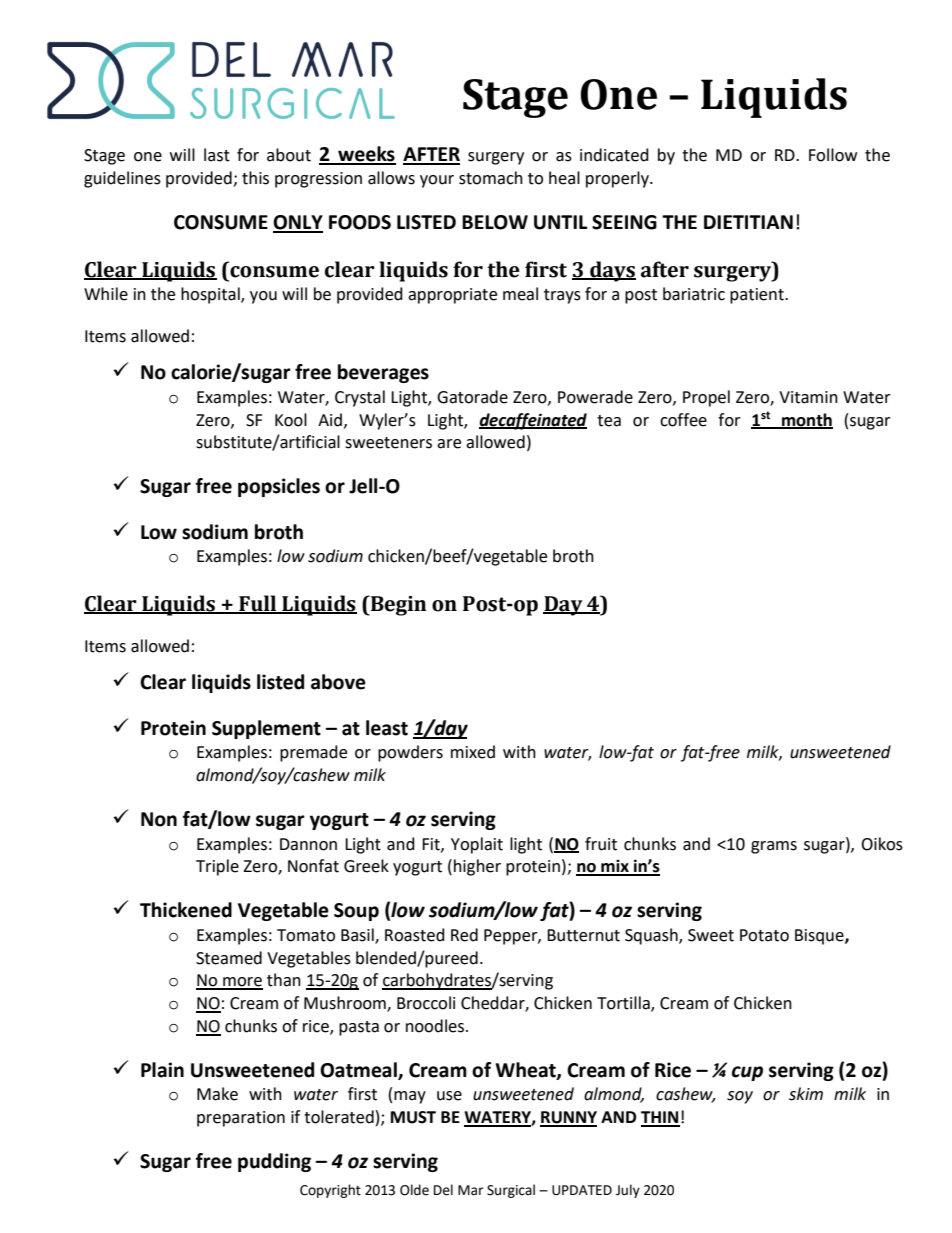  I want to click on higher, so click(477, 867).
